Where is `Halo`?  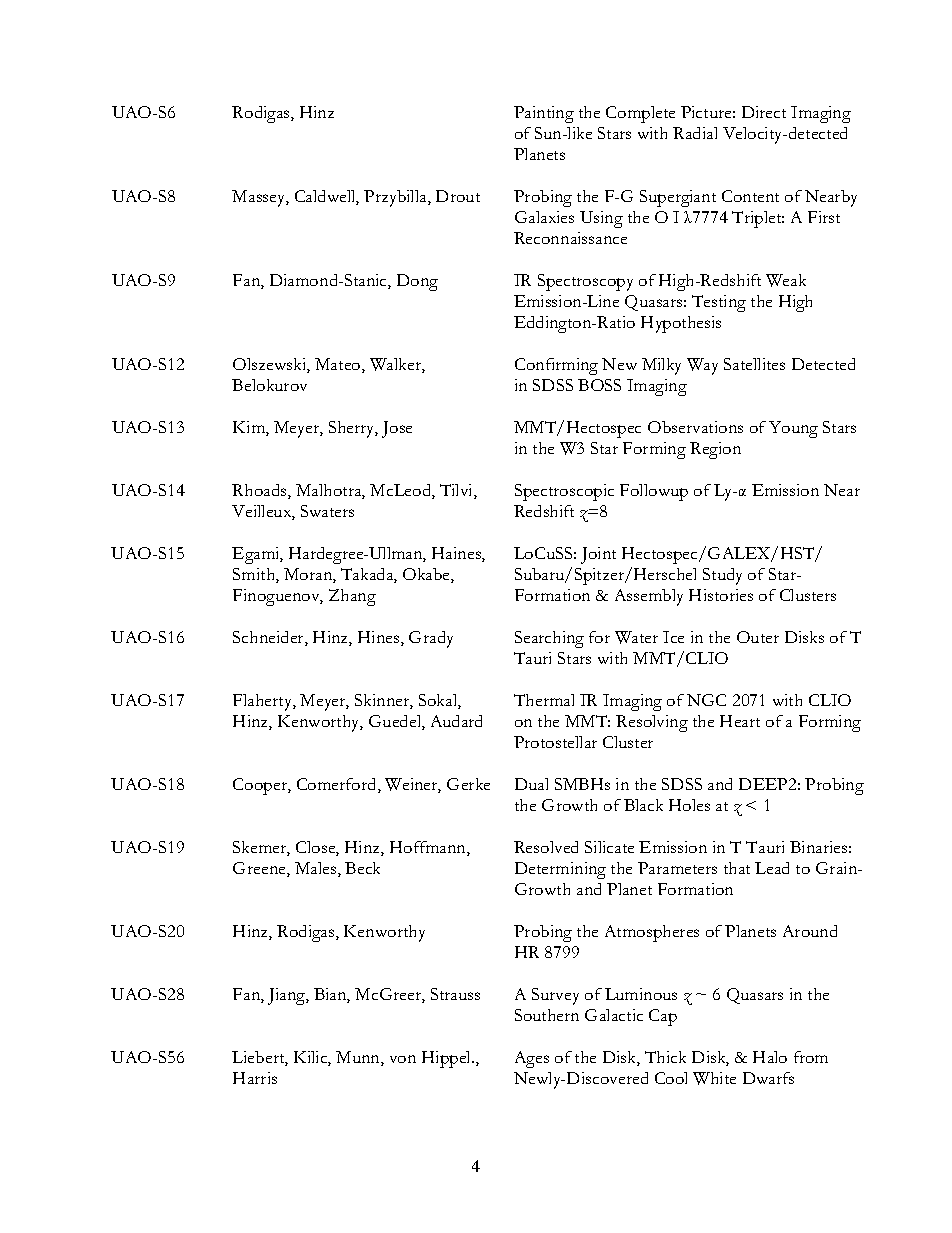
Halo is located at coordinates (770, 1057).
